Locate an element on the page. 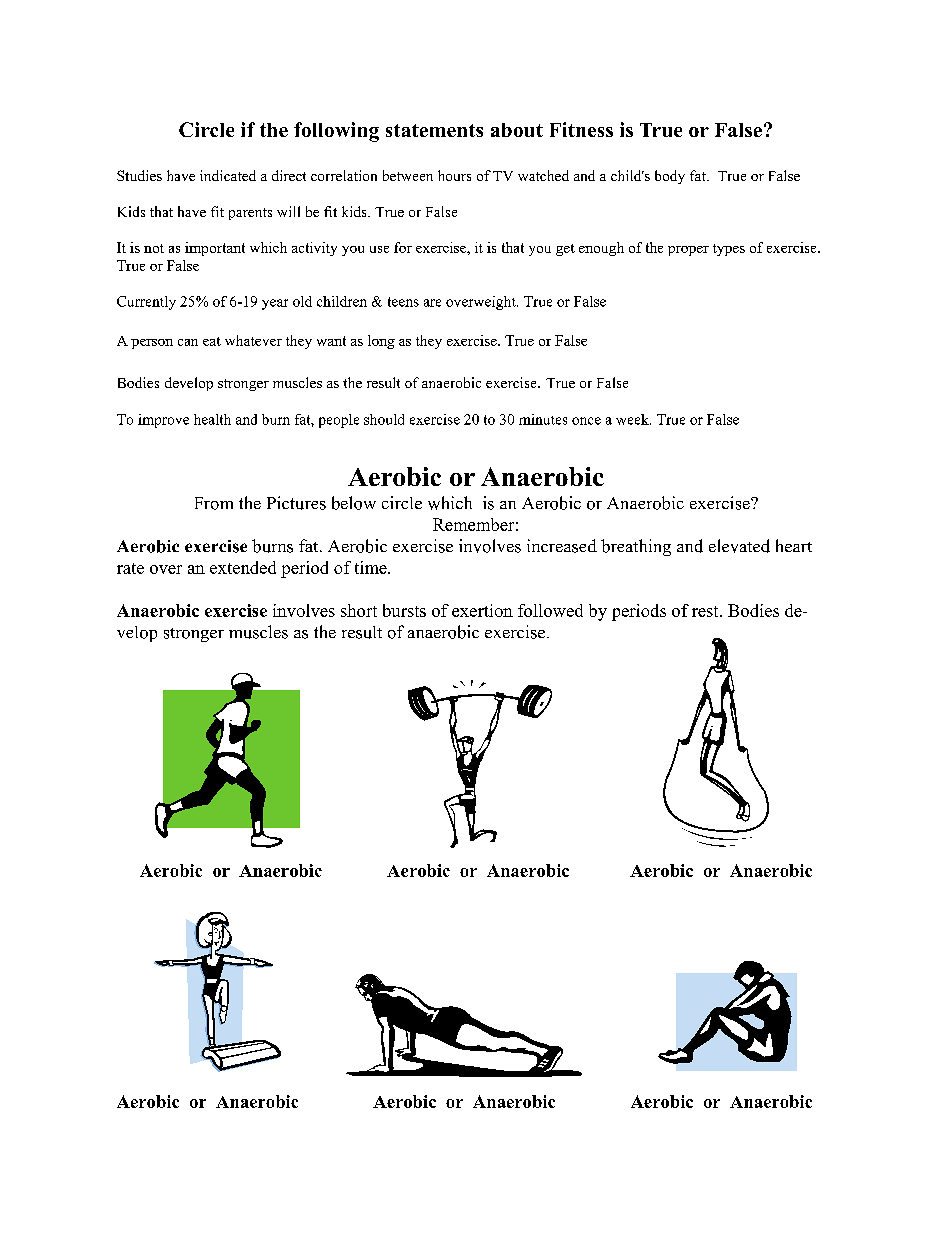 Image resolution: width=952 pixels, height=1233 pixels. extended is located at coordinates (243, 567).
